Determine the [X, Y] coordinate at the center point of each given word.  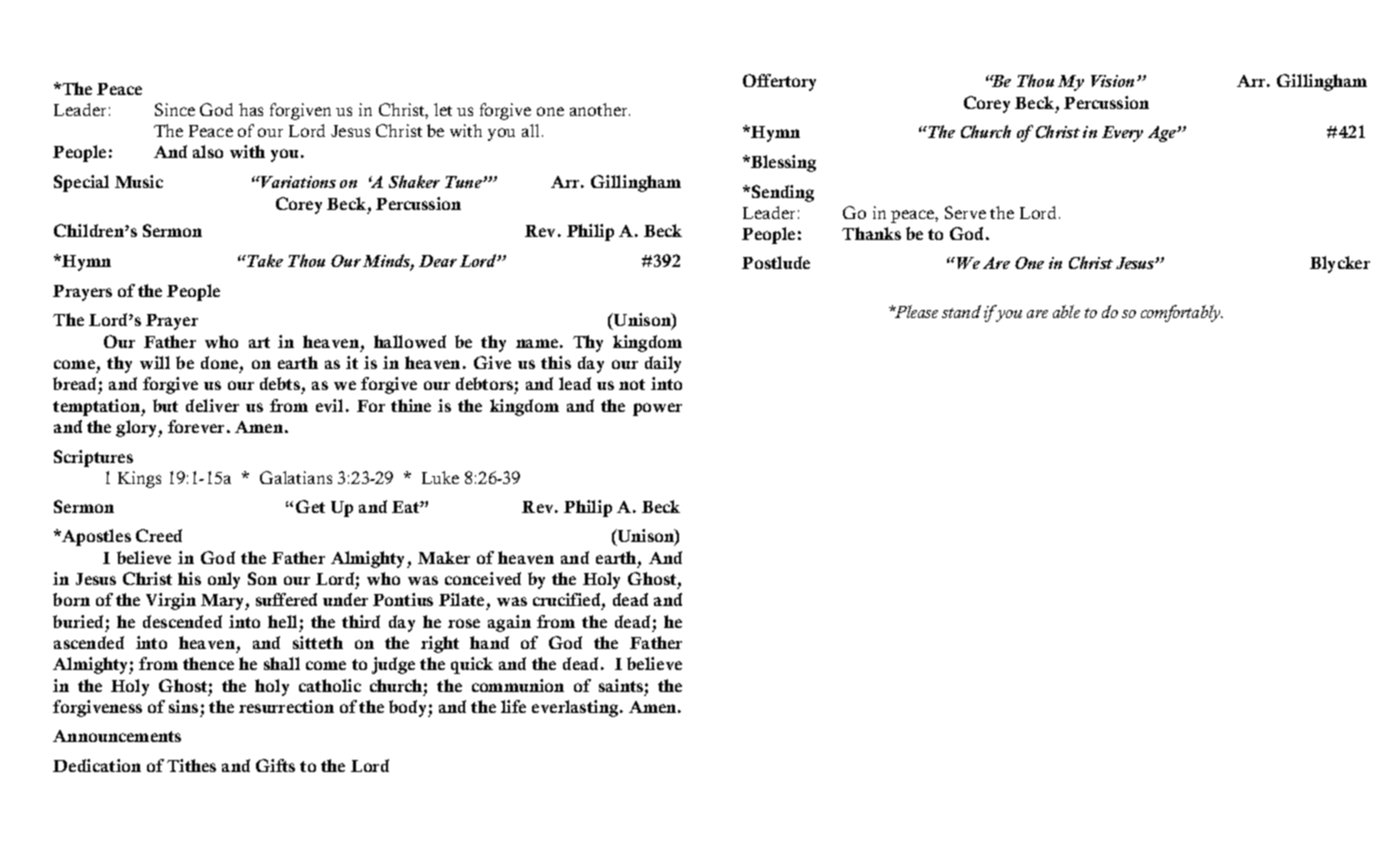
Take [264, 260]
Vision [1112, 81]
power [657, 409]
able [1066, 311]
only [224, 580]
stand [961, 311]
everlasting [576, 708]
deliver [212, 405]
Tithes [191, 765]
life [513, 706]
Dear [438, 261]
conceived [483, 578]
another [600, 109]
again [509, 623]
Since [175, 109]
